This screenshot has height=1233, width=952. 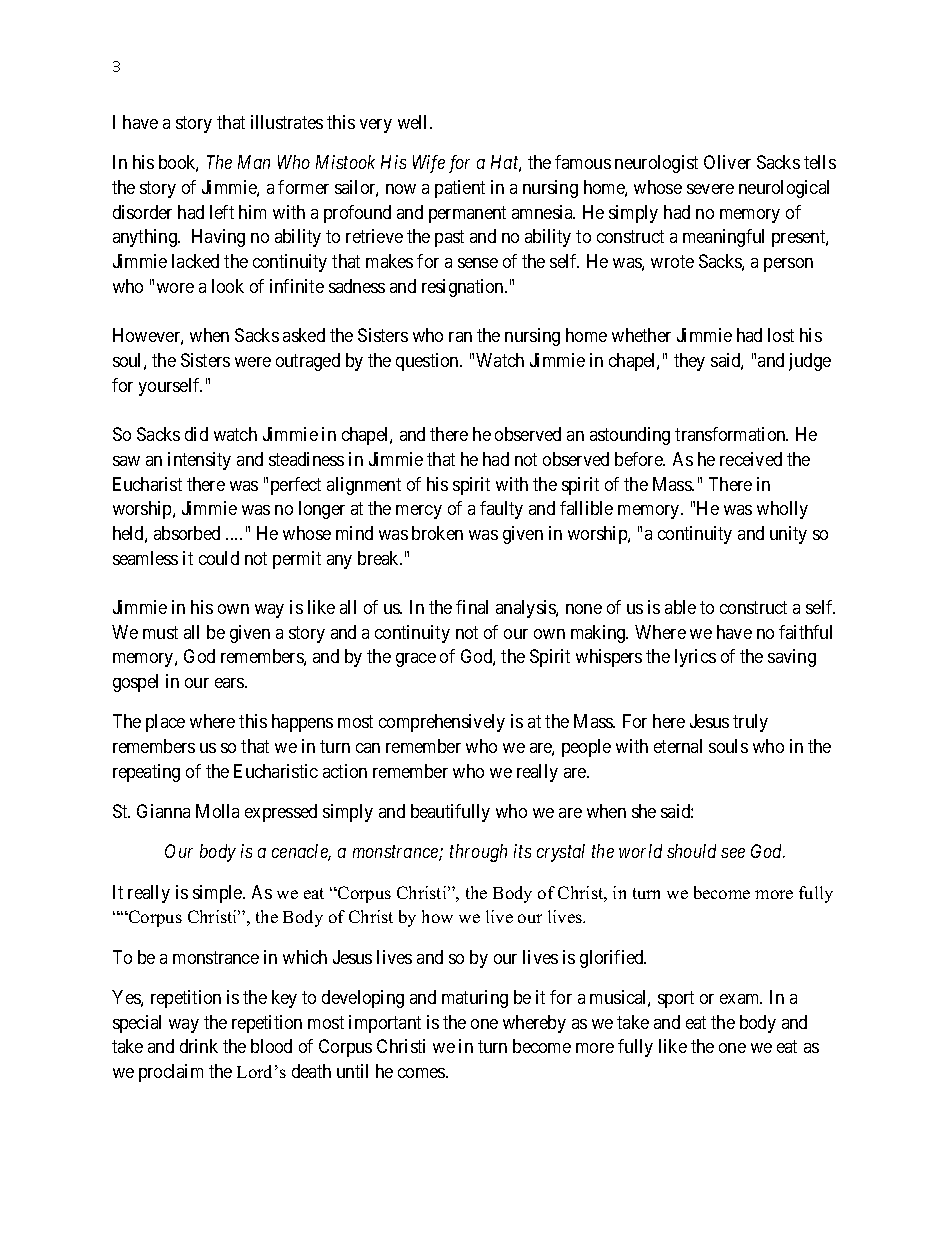 What do you see at coordinates (750, 723) in the screenshot?
I see `truly` at bounding box center [750, 723].
